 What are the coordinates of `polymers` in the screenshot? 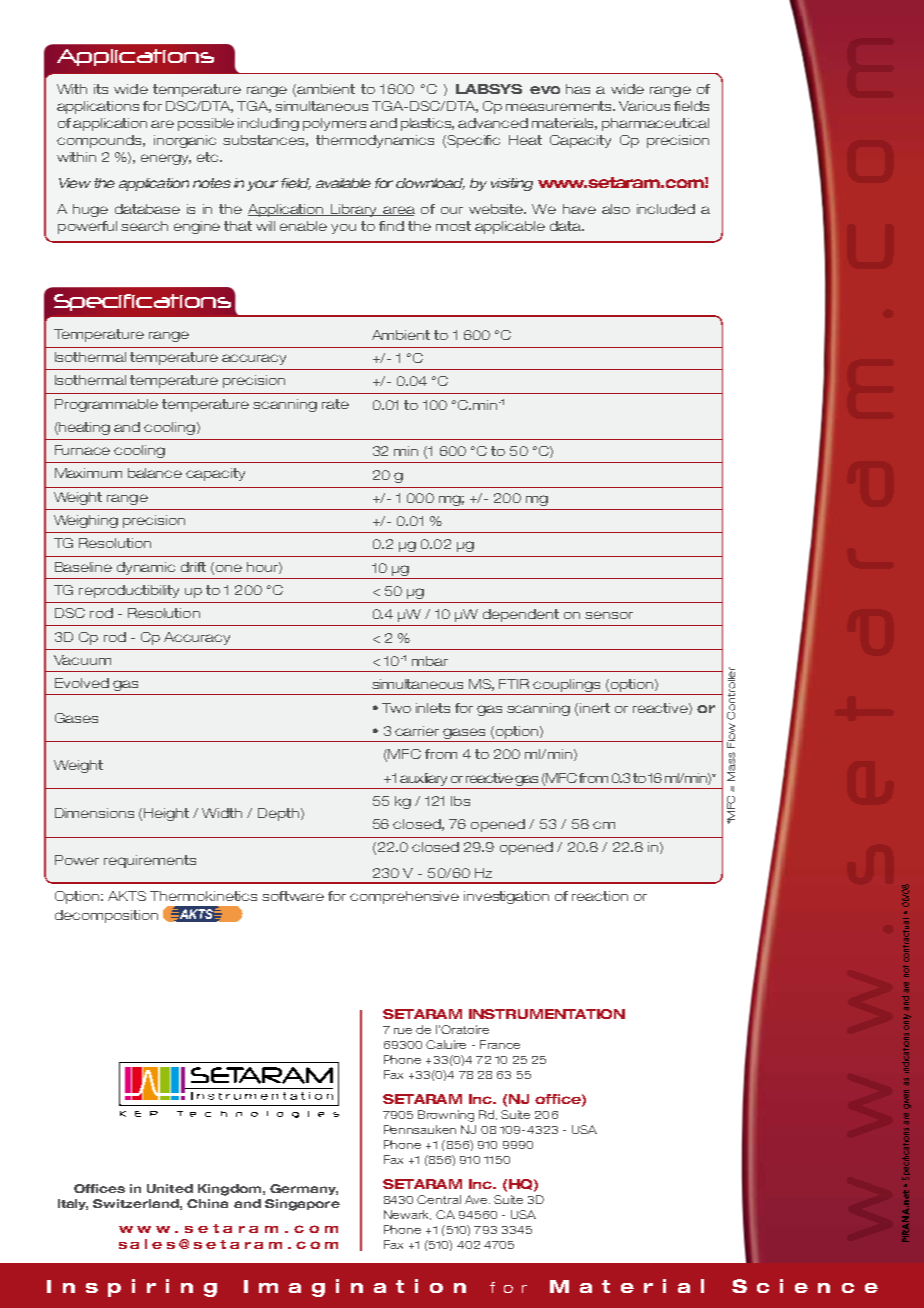 It's located at (334, 124).
